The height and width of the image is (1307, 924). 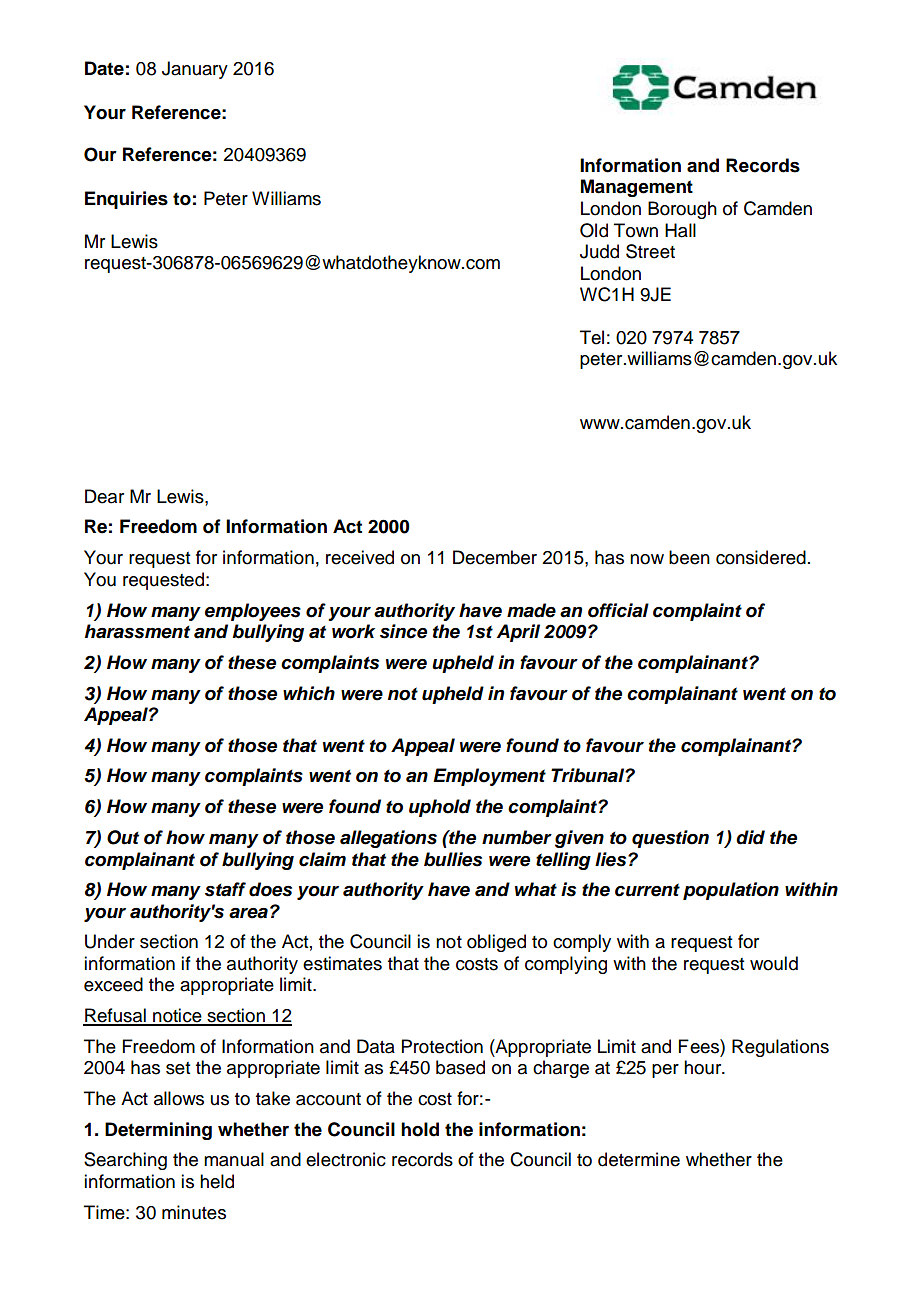 What do you see at coordinates (650, 251) in the image?
I see `Street` at bounding box center [650, 251].
